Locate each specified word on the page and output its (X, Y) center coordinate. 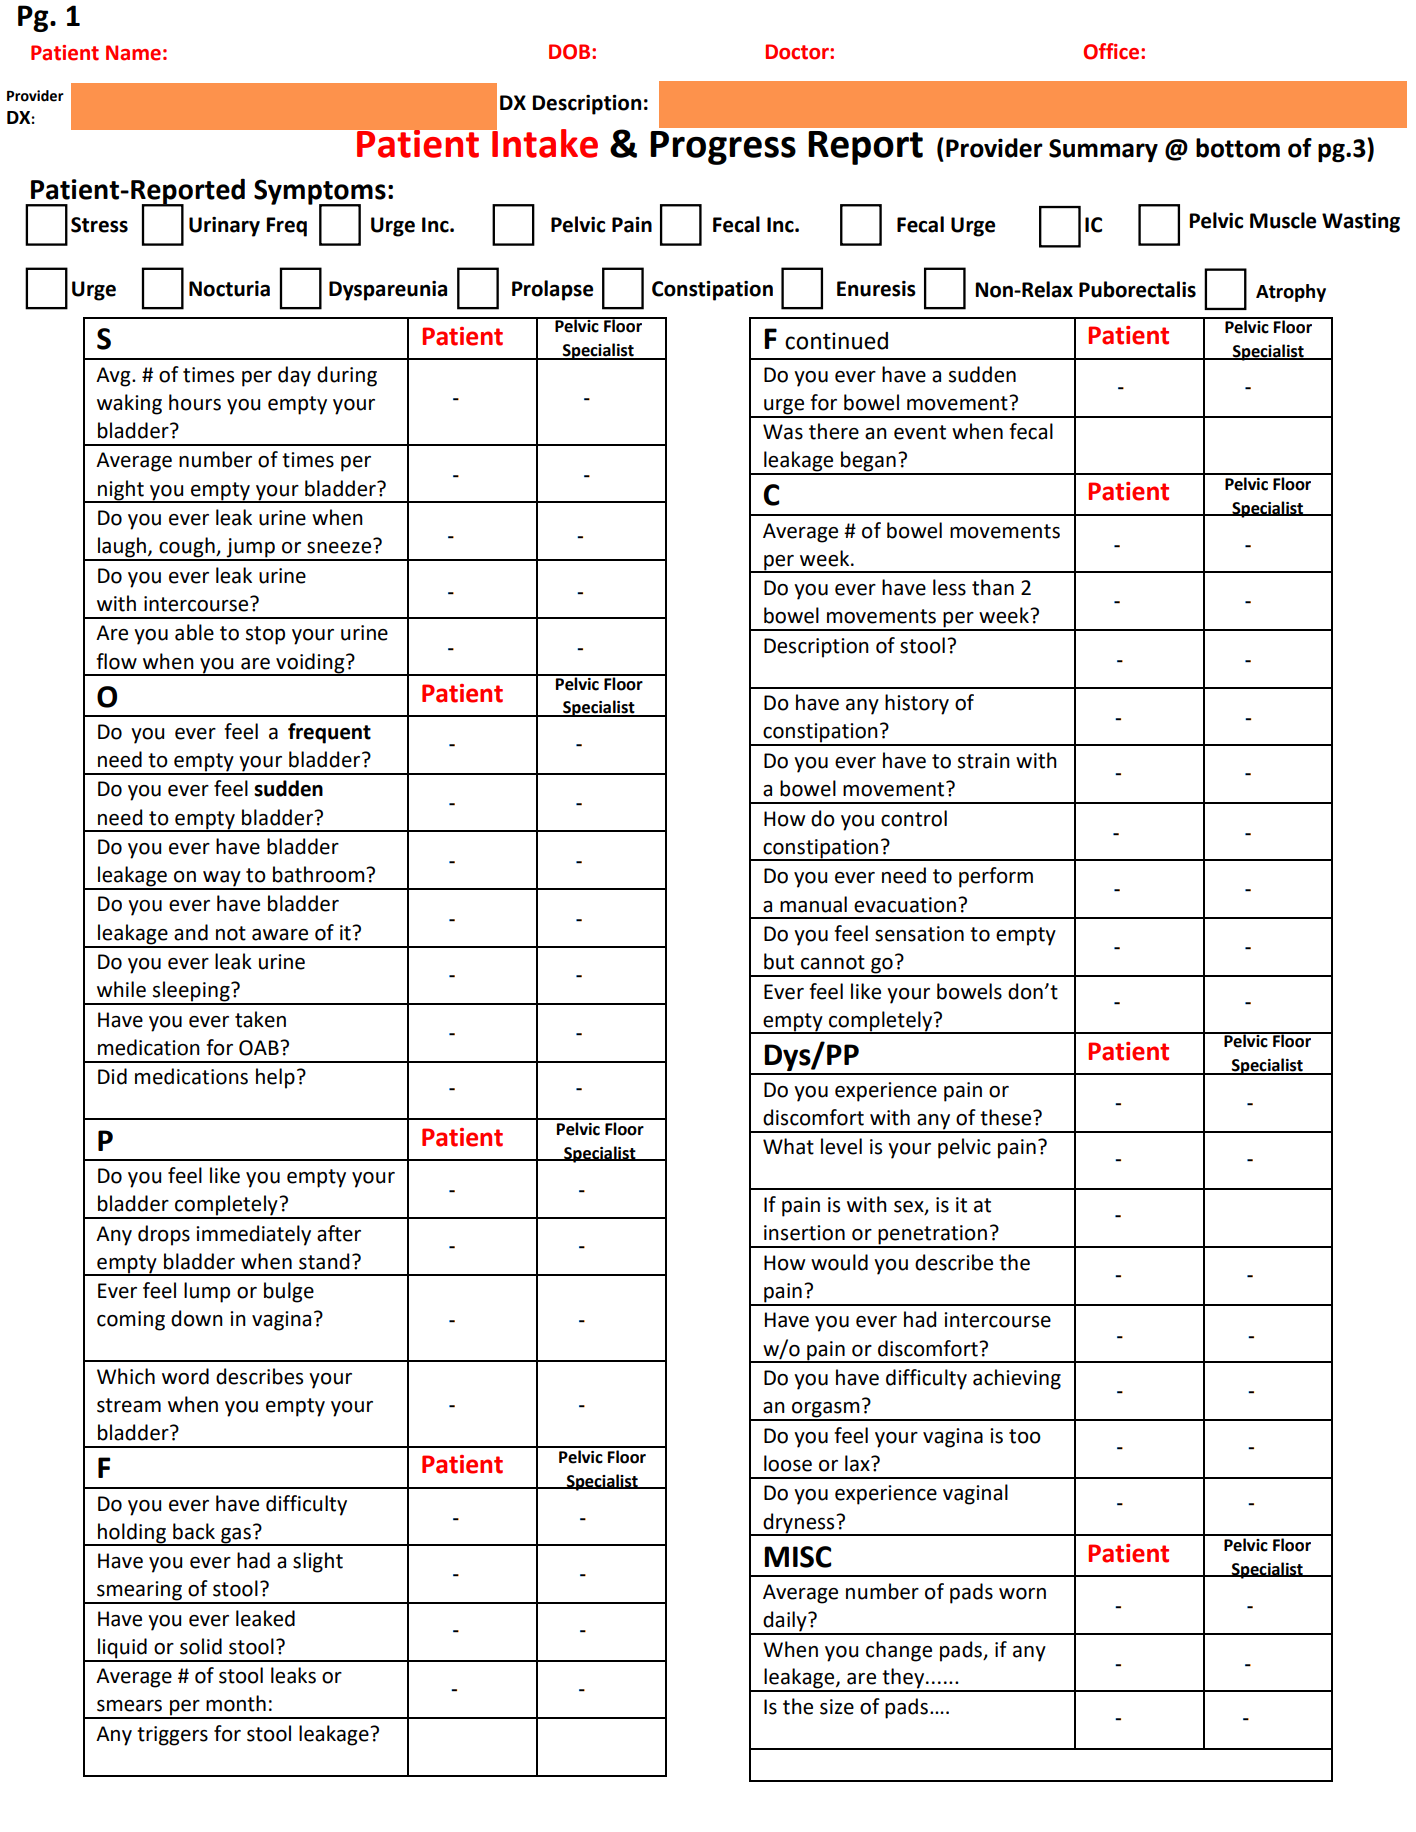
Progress (723, 148)
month (236, 1703)
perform (996, 877)
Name (133, 53)
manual (813, 904)
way (222, 880)
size (837, 1707)
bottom (1238, 148)
